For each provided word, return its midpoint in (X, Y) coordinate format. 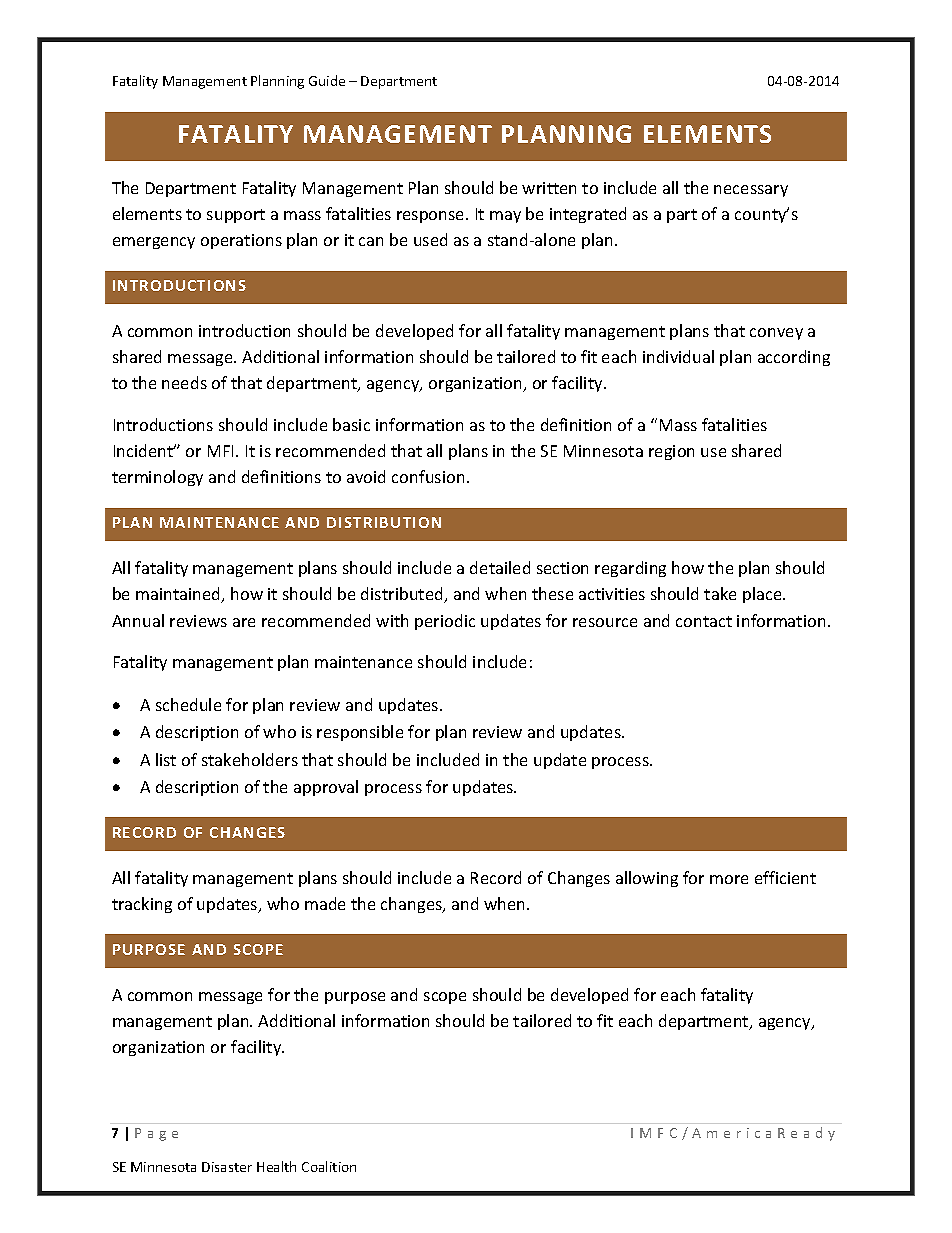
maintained (179, 595)
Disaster (227, 1167)
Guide (327, 80)
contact (704, 621)
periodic (445, 622)
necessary (751, 191)
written (549, 188)
